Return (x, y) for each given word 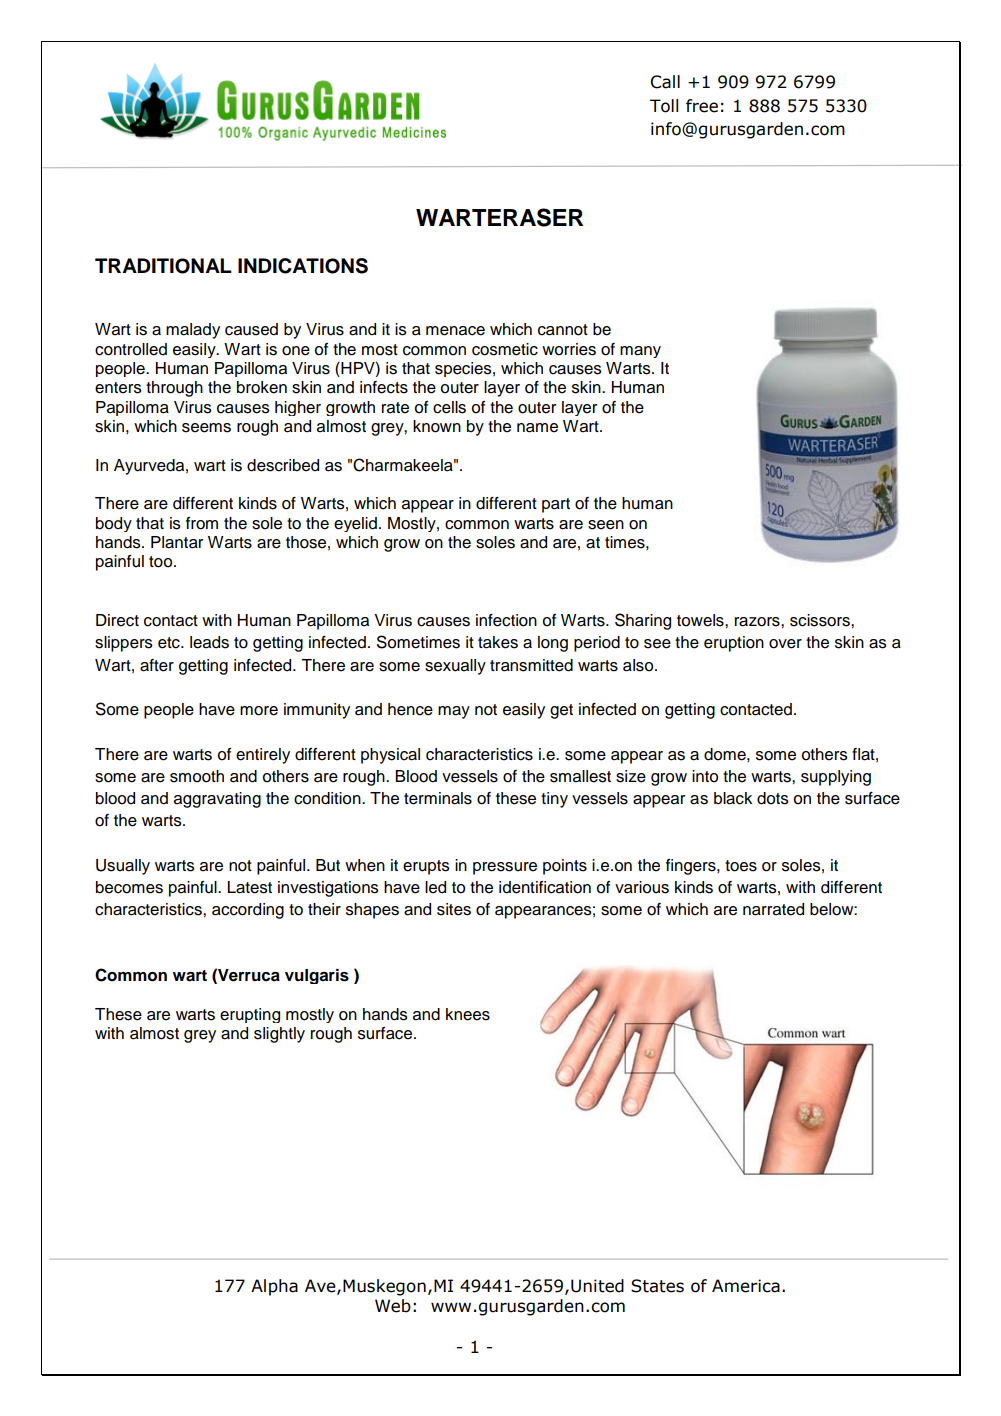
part (556, 505)
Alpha (274, 1287)
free (702, 106)
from (202, 523)
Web (393, 1306)
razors (758, 622)
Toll (664, 106)
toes (741, 866)
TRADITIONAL (163, 266)
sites (454, 909)
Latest (250, 887)
